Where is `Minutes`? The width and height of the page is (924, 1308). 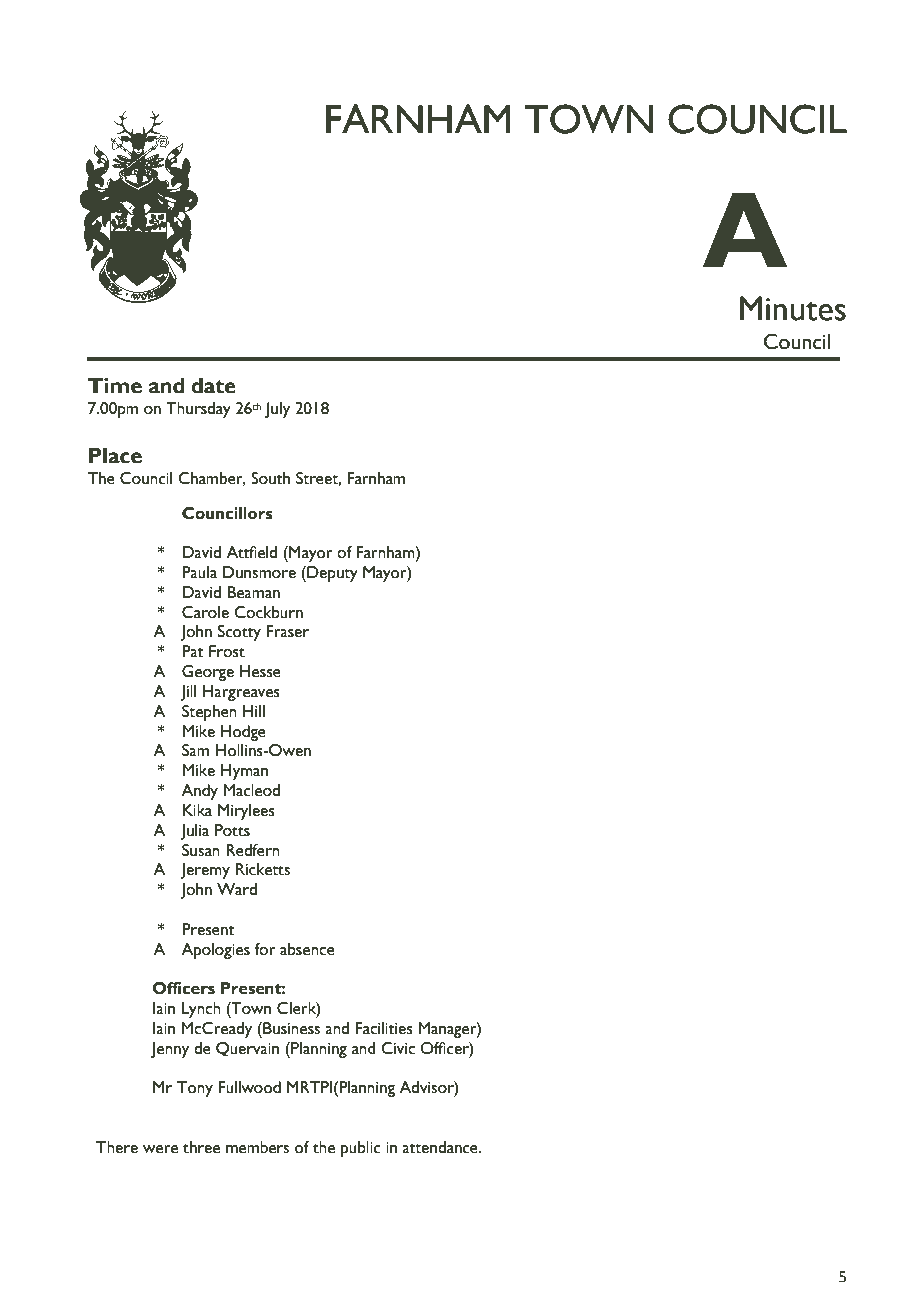
Minutes is located at coordinates (793, 308).
